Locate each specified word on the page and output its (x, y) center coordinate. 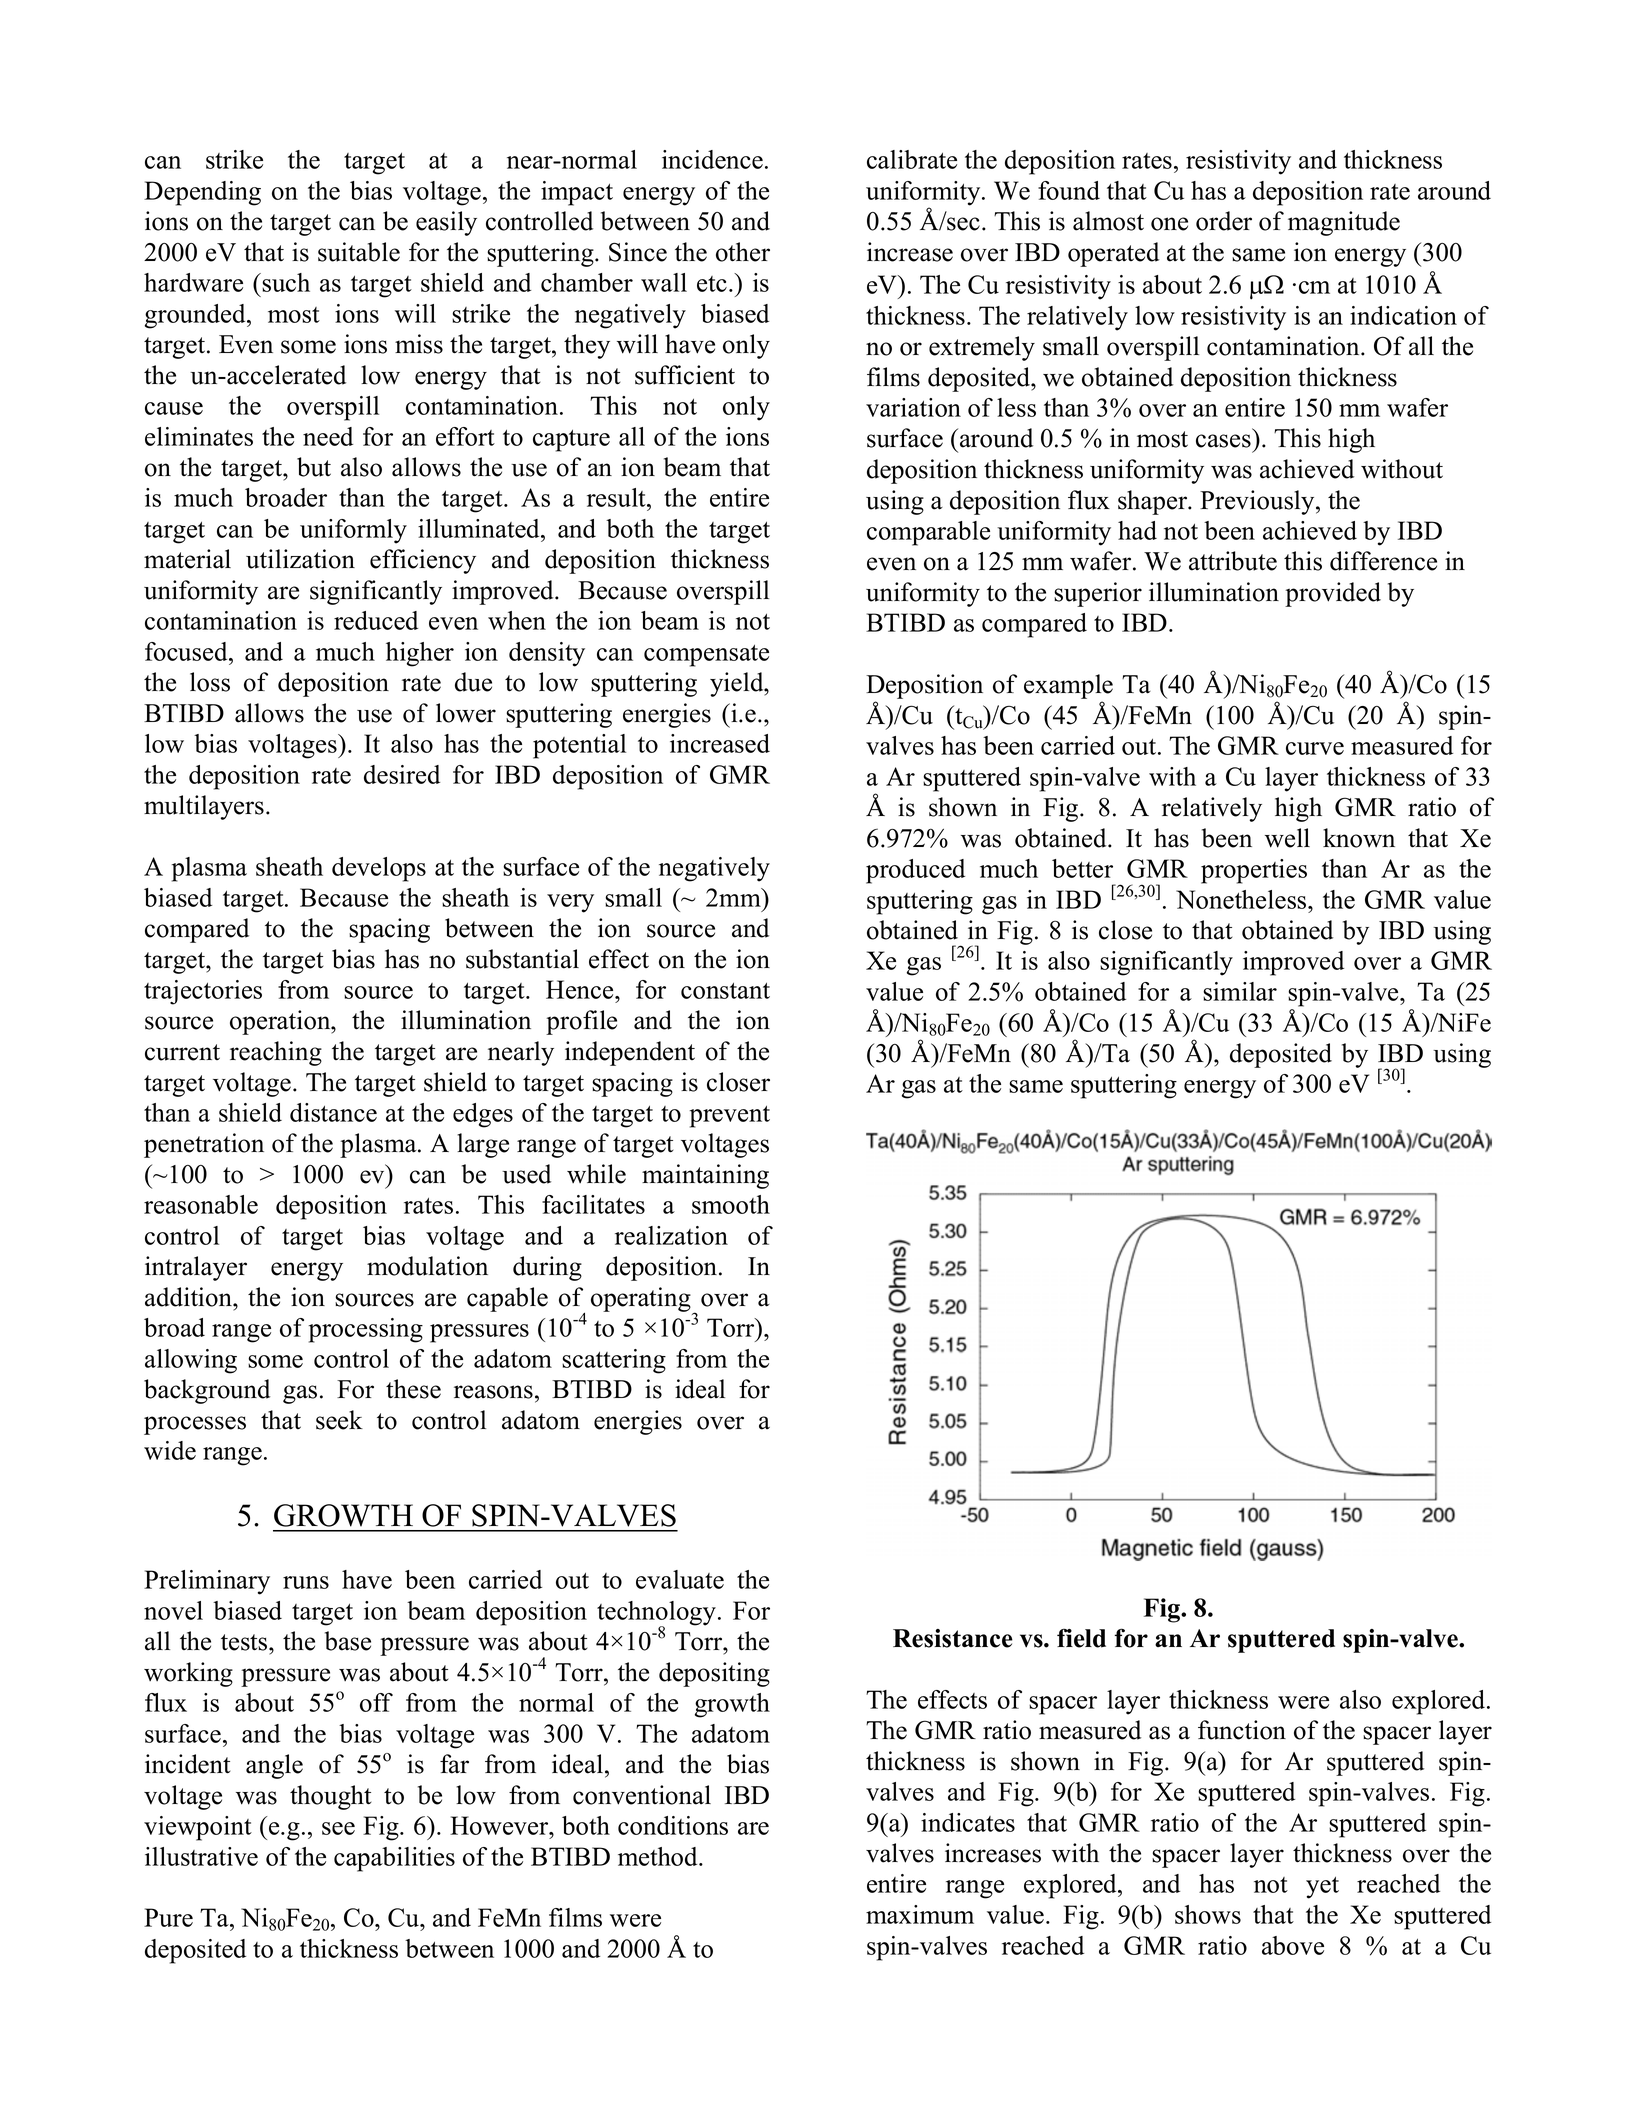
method (659, 1856)
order (1224, 221)
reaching (276, 1053)
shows (1208, 1914)
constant (725, 991)
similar (1240, 991)
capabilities (394, 1859)
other (743, 252)
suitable (359, 252)
